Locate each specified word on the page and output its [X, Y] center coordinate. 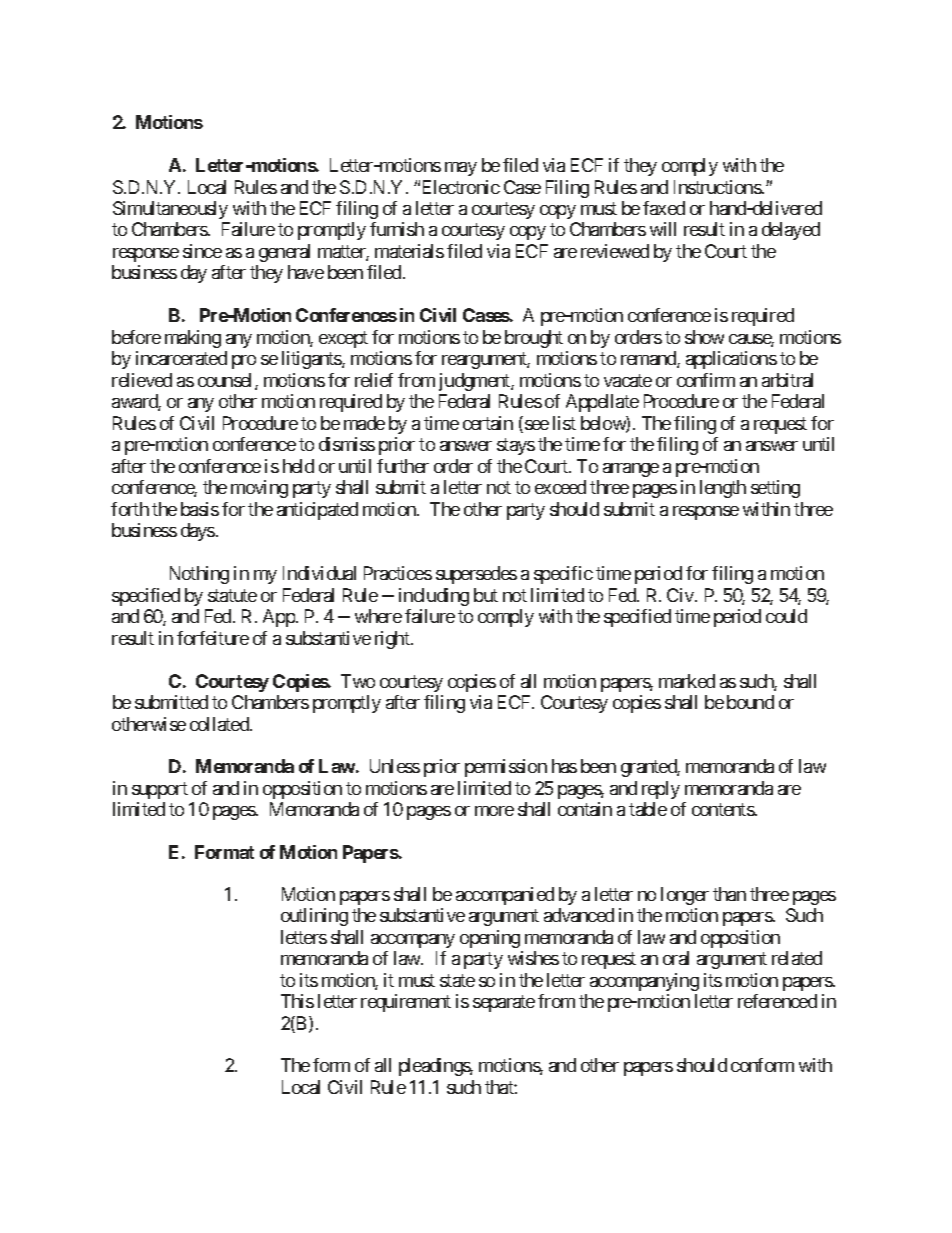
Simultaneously [170, 210]
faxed [664, 208]
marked [687, 681]
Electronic [461, 187]
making [193, 339]
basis [200, 509]
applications [731, 360]
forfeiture [213, 638]
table [648, 809]
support [160, 790]
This [297, 1001]
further [403, 466]
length [723, 489]
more [494, 811]
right [393, 640]
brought [534, 339]
